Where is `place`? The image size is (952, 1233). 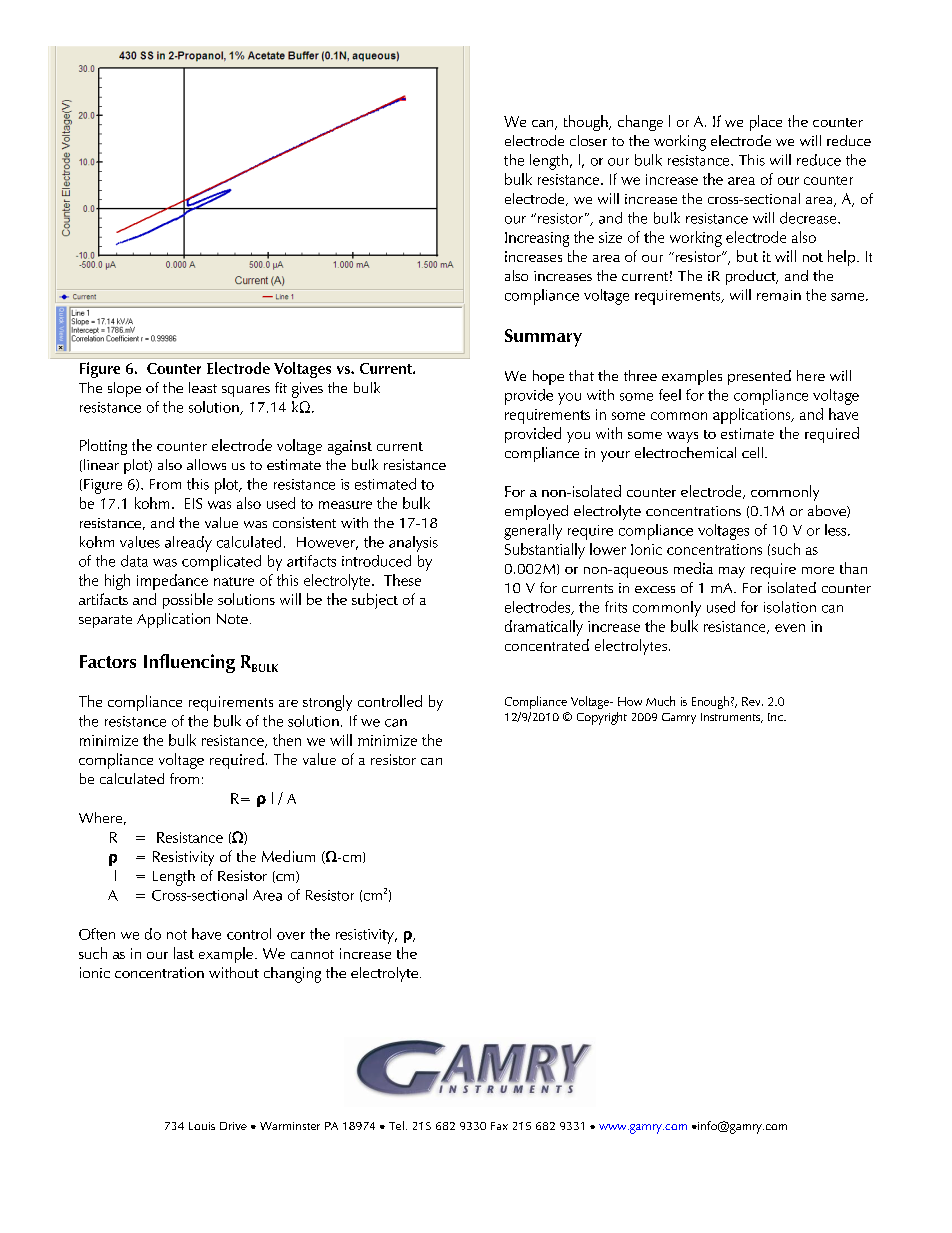
place is located at coordinates (766, 123).
